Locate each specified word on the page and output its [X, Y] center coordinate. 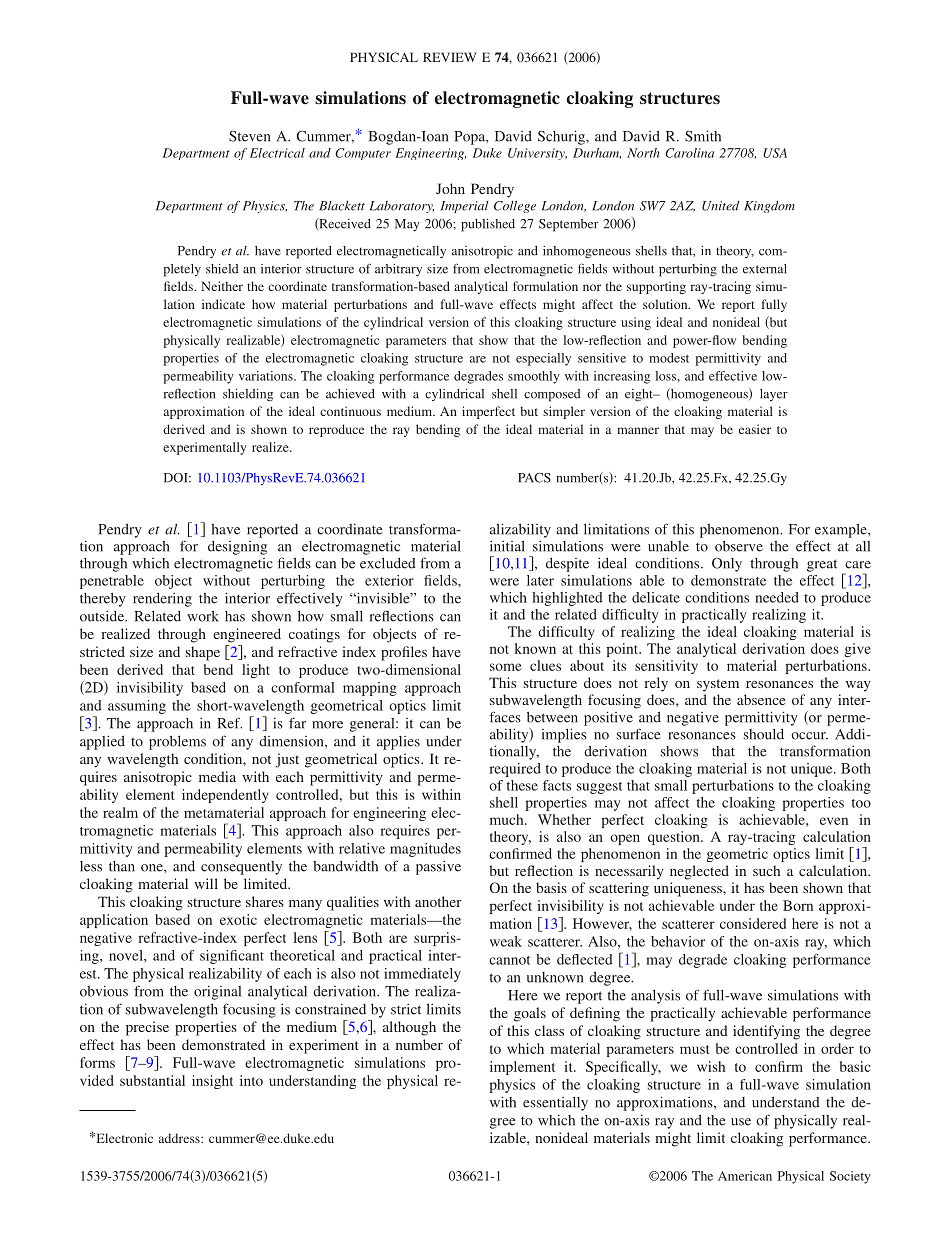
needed [777, 597]
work [203, 616]
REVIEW [449, 57]
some [506, 667]
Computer [363, 154]
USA [775, 153]
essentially [555, 1104]
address [180, 1138]
